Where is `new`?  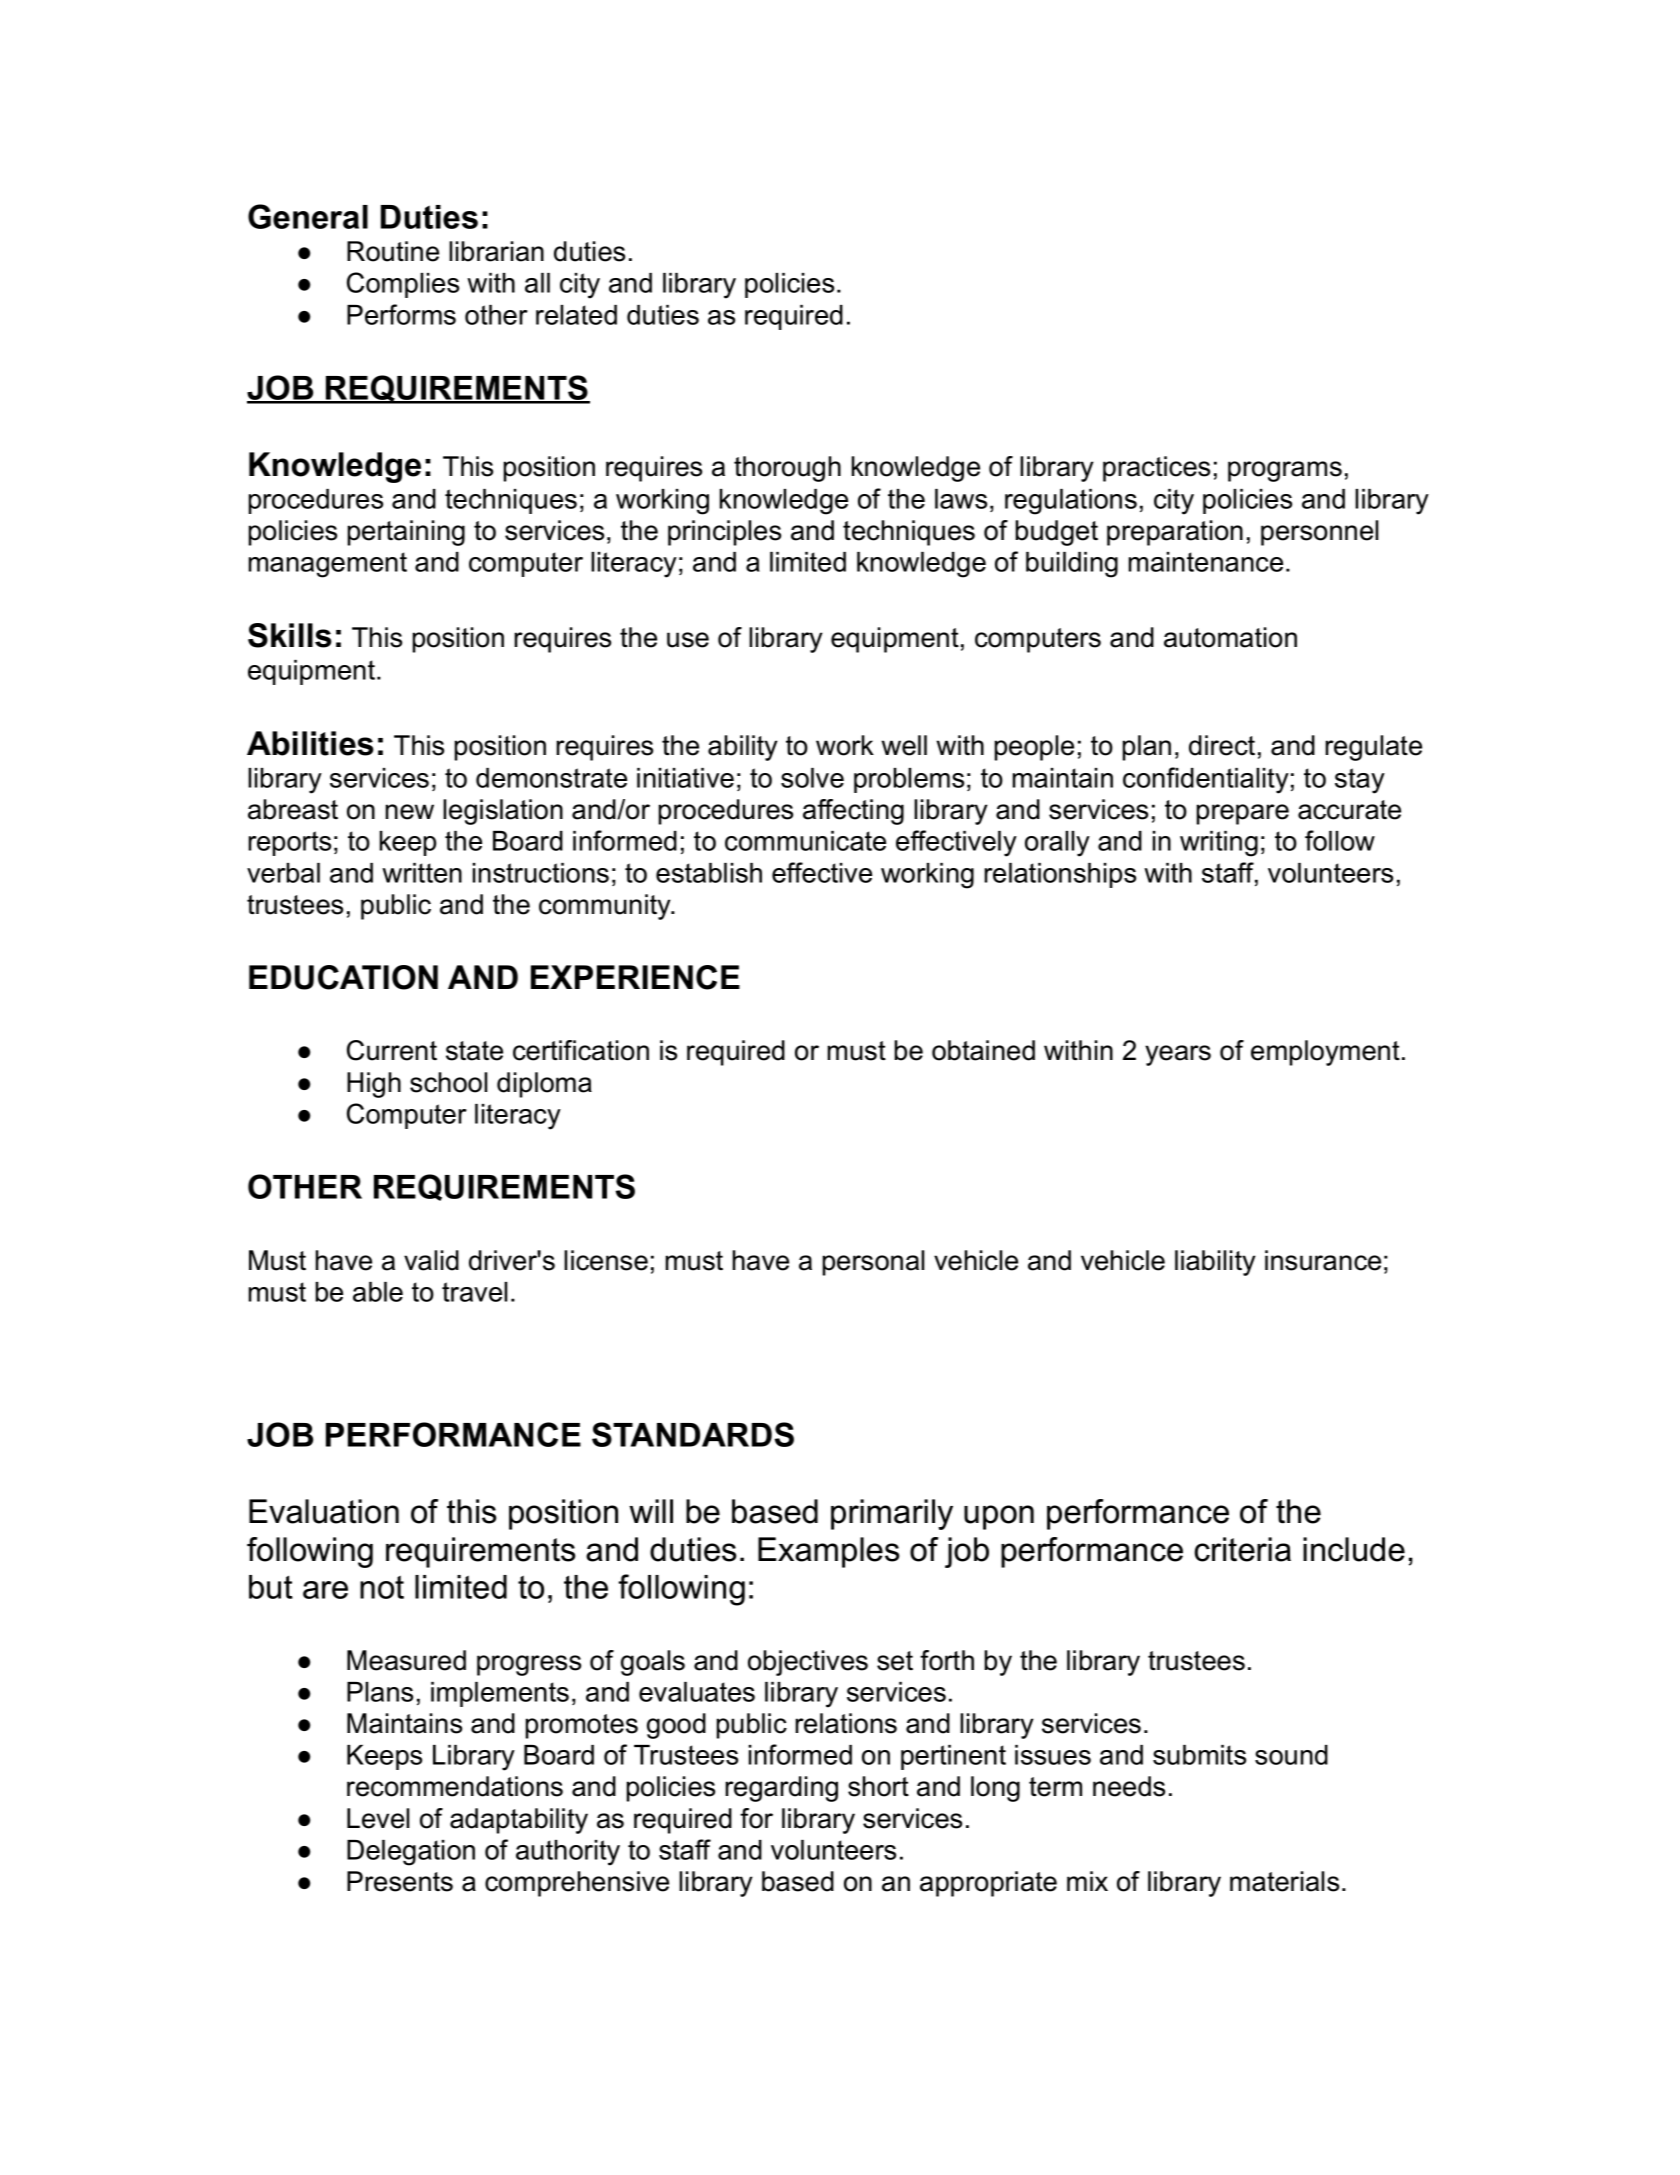
new is located at coordinates (410, 812).
